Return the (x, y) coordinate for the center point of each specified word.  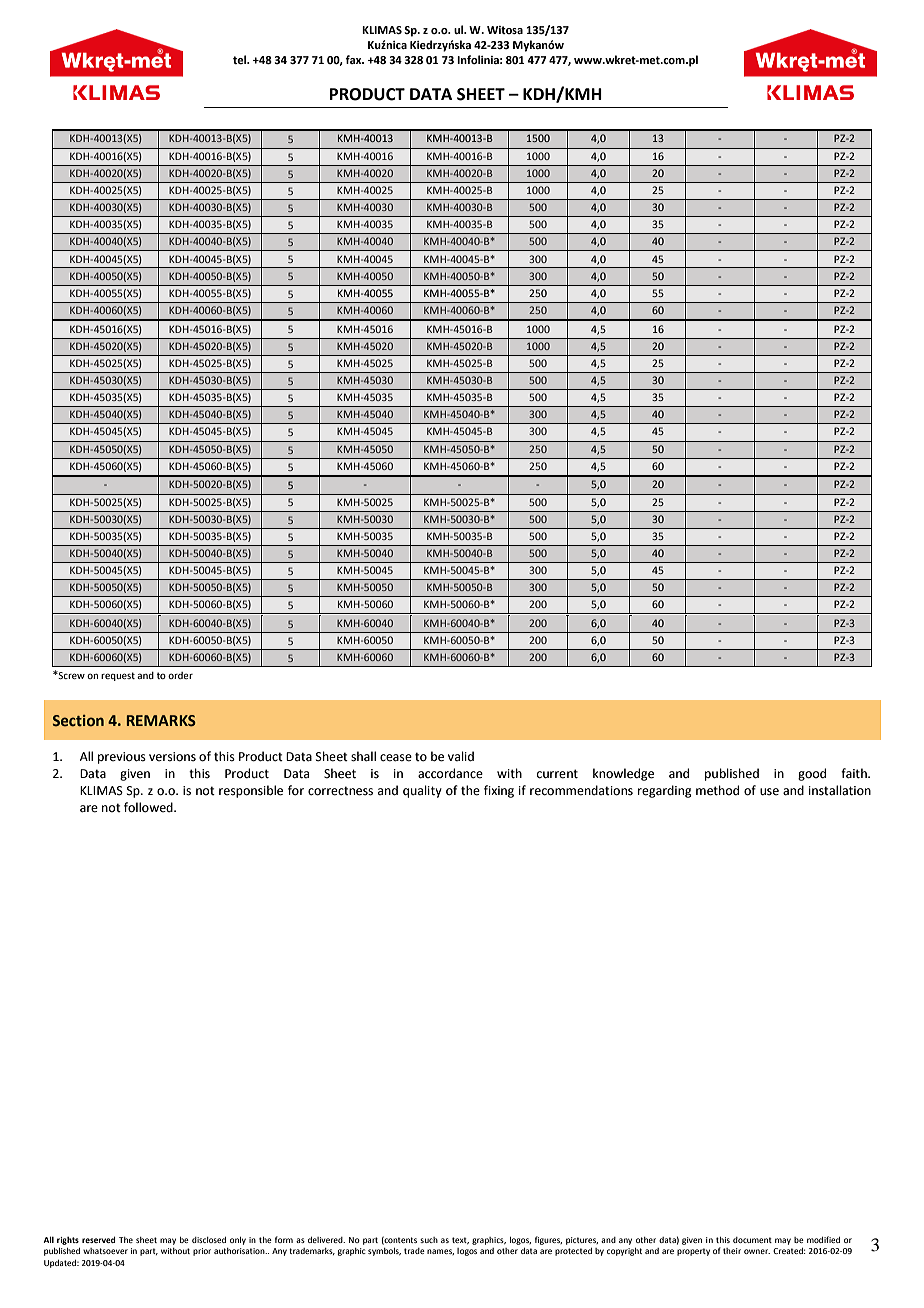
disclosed (209, 1240)
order (180, 675)
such (429, 1240)
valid (461, 756)
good (812, 774)
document (752, 1240)
